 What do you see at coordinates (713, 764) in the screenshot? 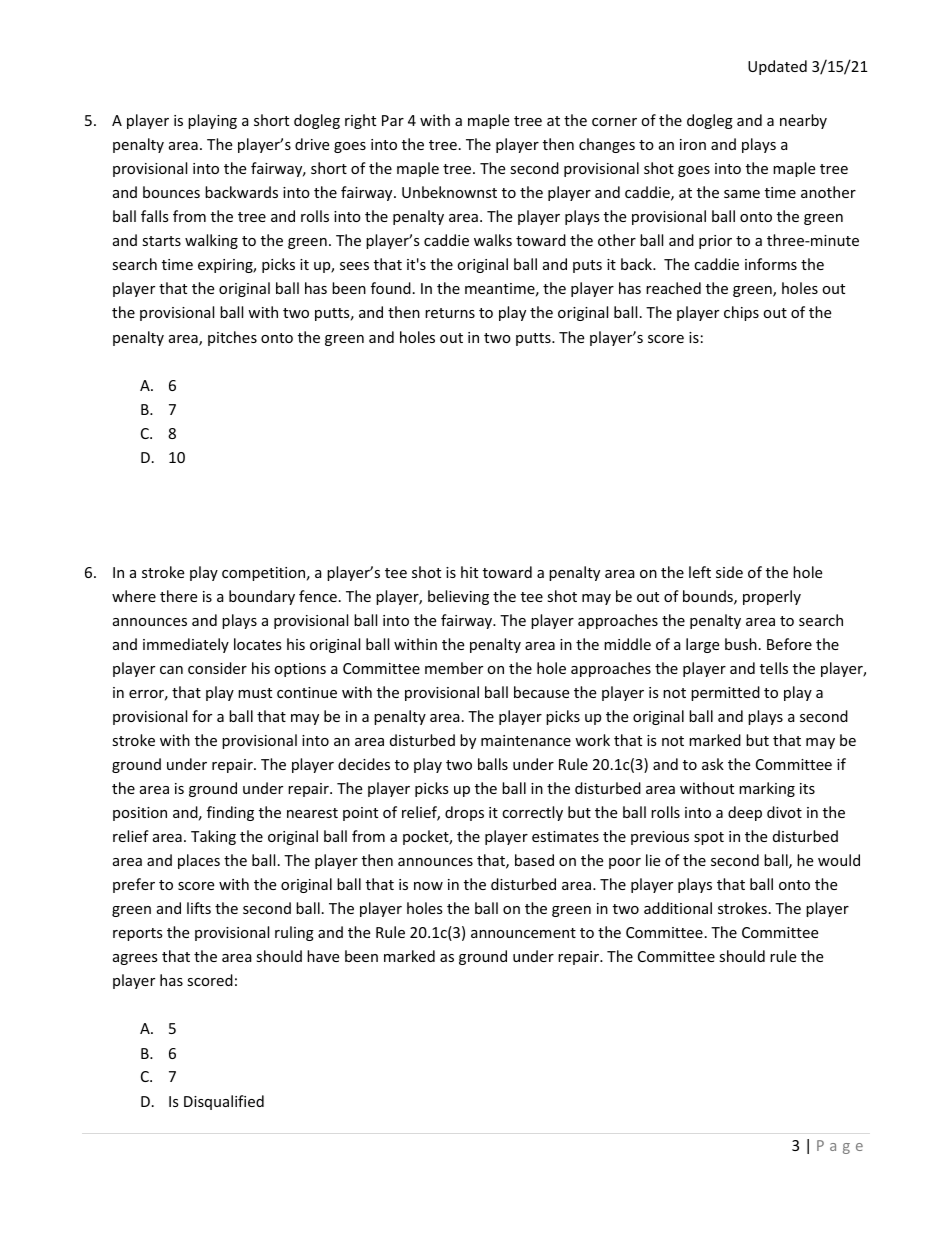
I see `ask` at bounding box center [713, 764].
